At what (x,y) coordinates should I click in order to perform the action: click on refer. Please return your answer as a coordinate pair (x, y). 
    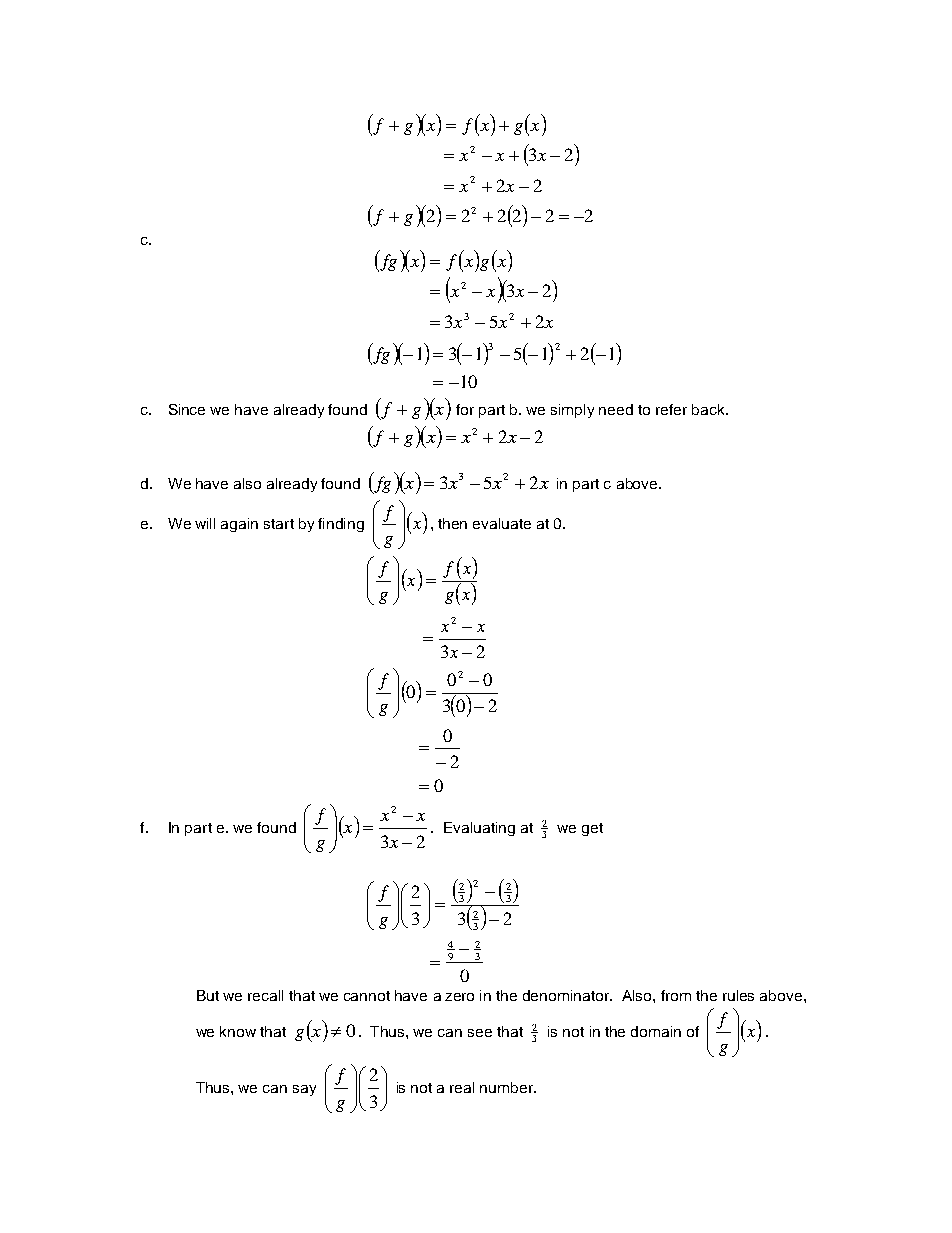
    Looking at the image, I should click on (671, 409).
